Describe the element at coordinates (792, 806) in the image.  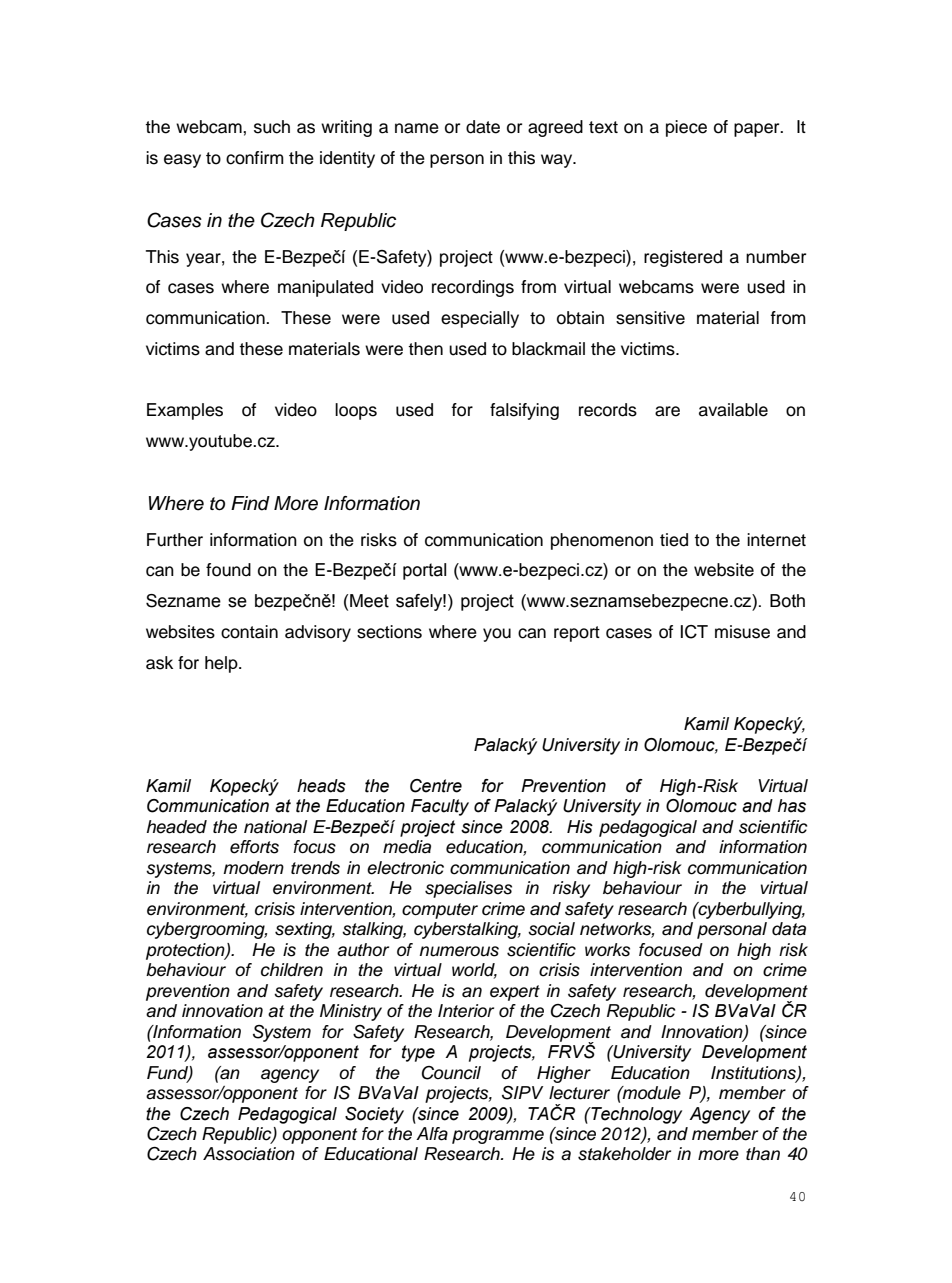
I see `has` at that location.
